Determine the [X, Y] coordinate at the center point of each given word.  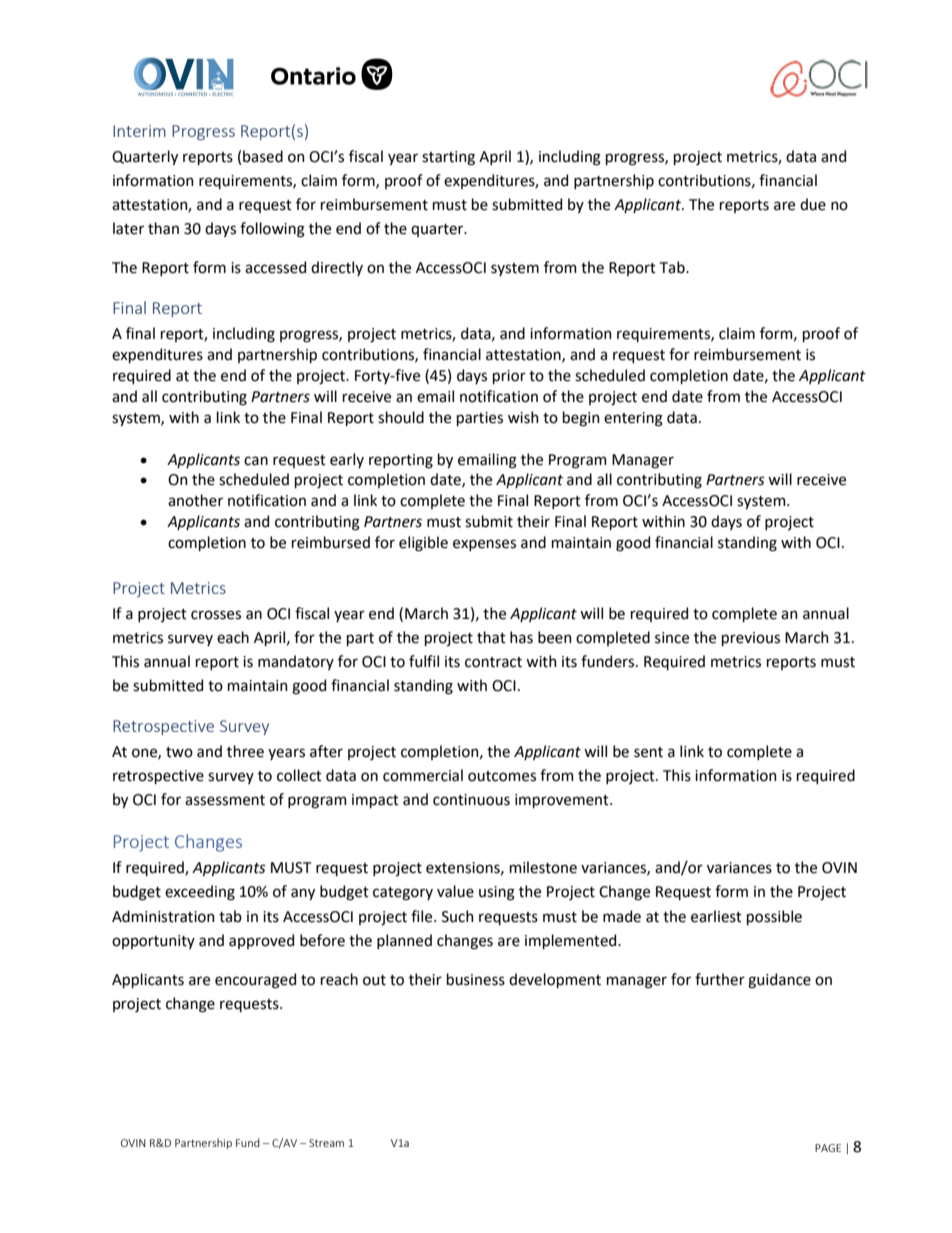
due [813, 204]
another [195, 500]
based [263, 156]
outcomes [502, 776]
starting [448, 158]
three [245, 751]
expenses [484, 545]
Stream [326, 1143]
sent [648, 752]
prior [509, 377]
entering [633, 419]
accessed [275, 267]
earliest [716, 916]
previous [751, 639]
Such [458, 916]
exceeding [200, 893]
